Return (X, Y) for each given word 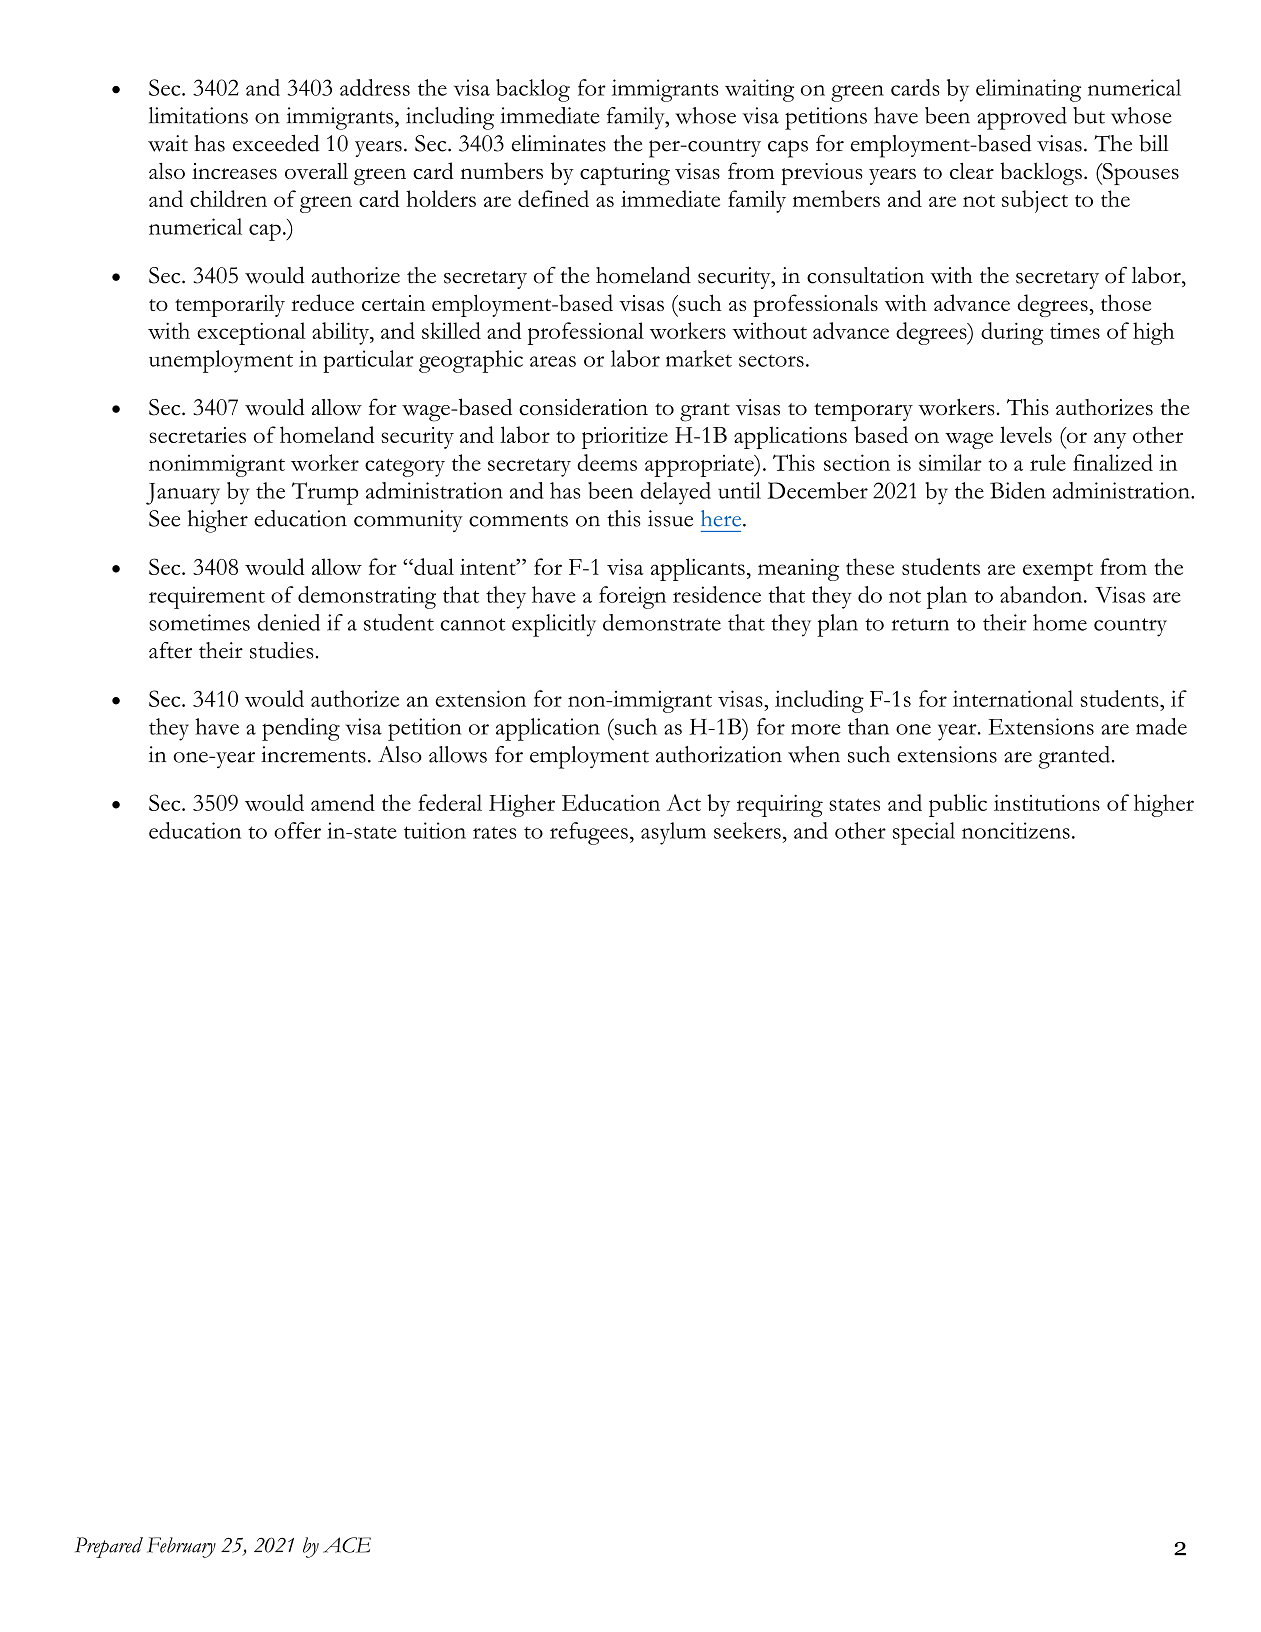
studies (282, 650)
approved (1022, 118)
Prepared (109, 1547)
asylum (673, 833)
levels (1026, 434)
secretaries (197, 435)
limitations (198, 115)
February (181, 1547)
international (1013, 698)
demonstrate (662, 622)
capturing (625, 174)
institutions (1047, 802)
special (924, 833)
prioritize (625, 438)
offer (297, 830)
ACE (347, 1545)
